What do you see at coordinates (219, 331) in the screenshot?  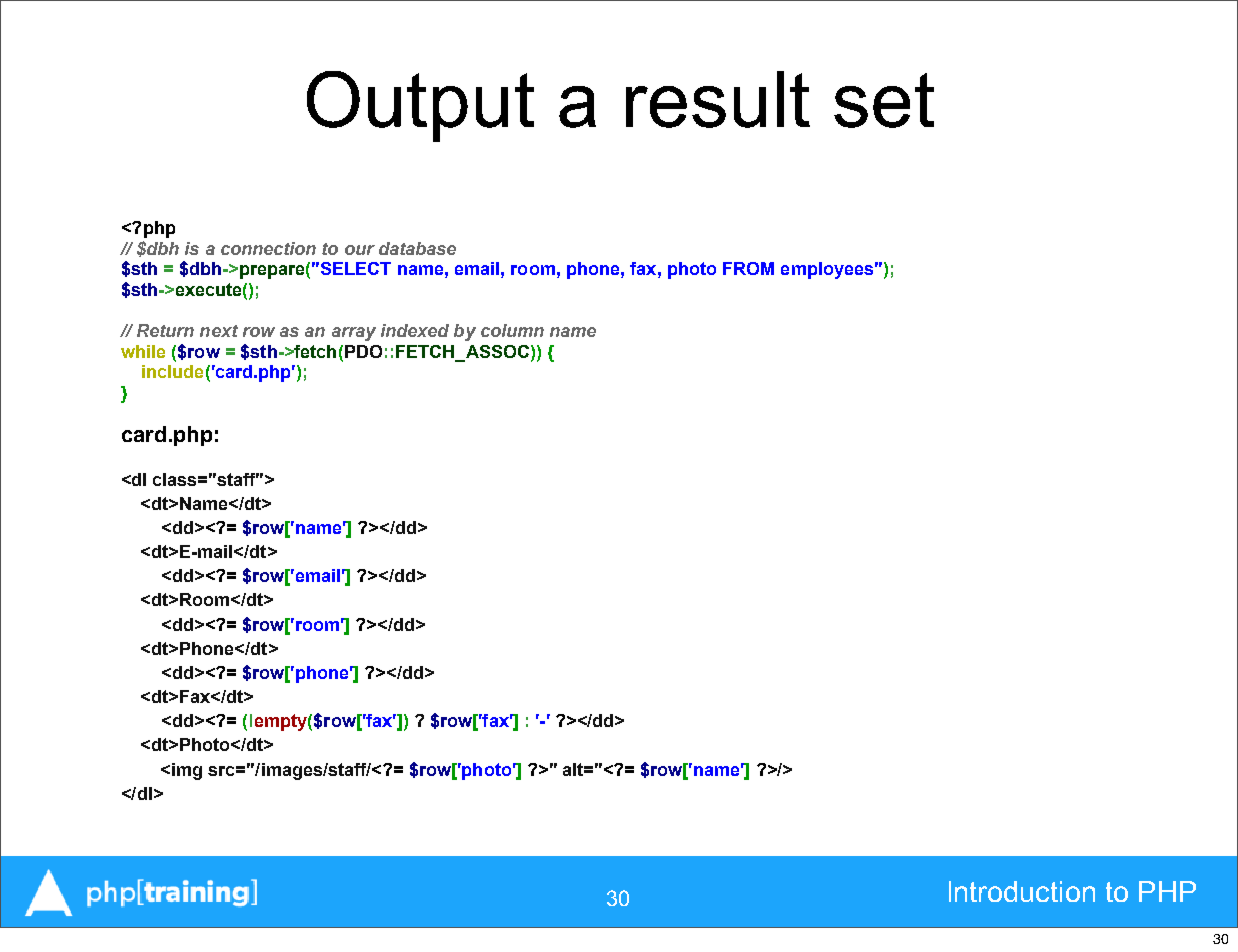 I see `next` at bounding box center [219, 331].
